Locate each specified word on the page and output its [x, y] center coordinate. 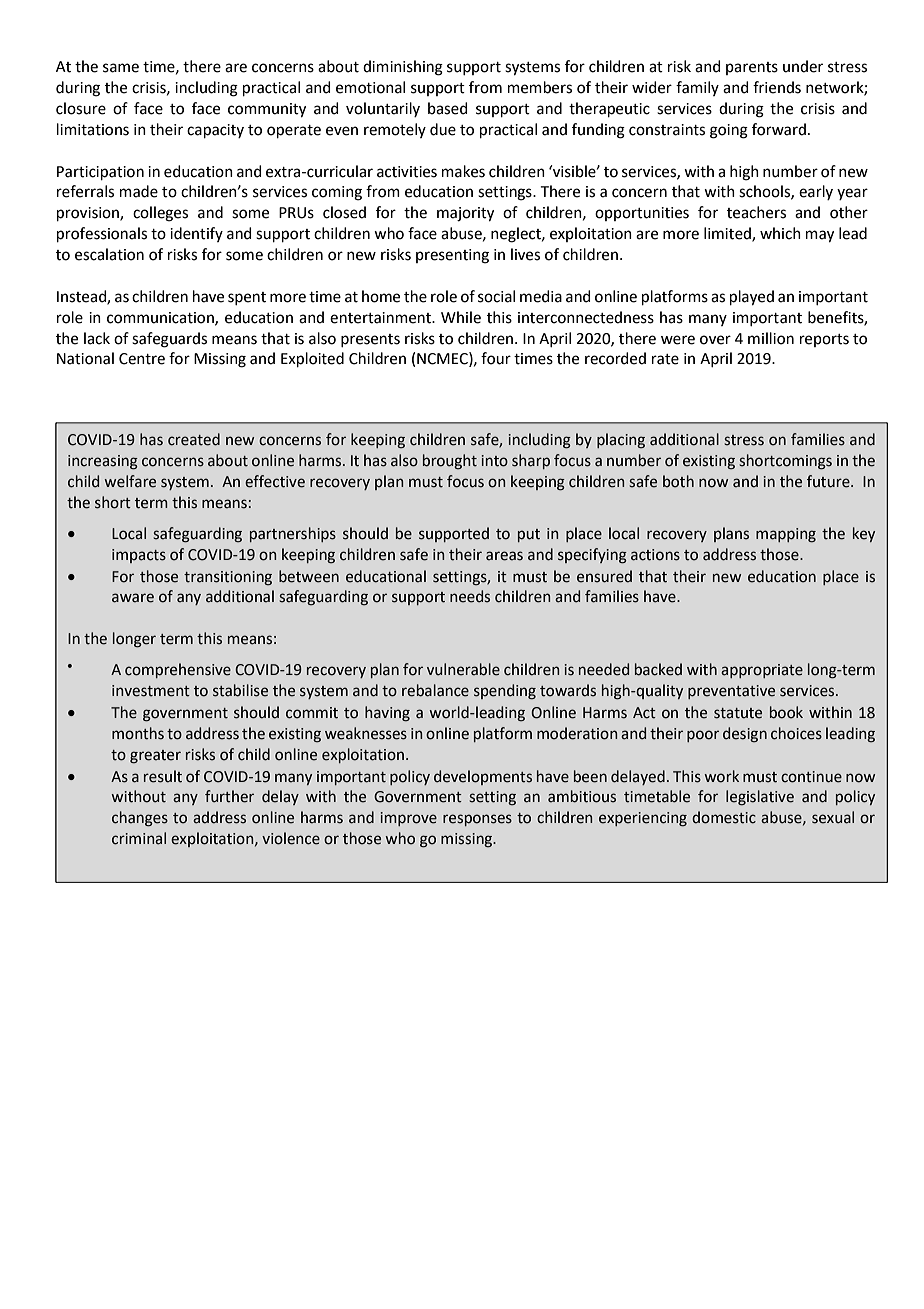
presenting [452, 256]
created [194, 439]
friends [777, 87]
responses [477, 820]
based [448, 108]
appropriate [762, 671]
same [121, 68]
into [494, 461]
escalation [109, 254]
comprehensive [178, 670]
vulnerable [463, 669]
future [829, 481]
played [752, 298]
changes [140, 819]
